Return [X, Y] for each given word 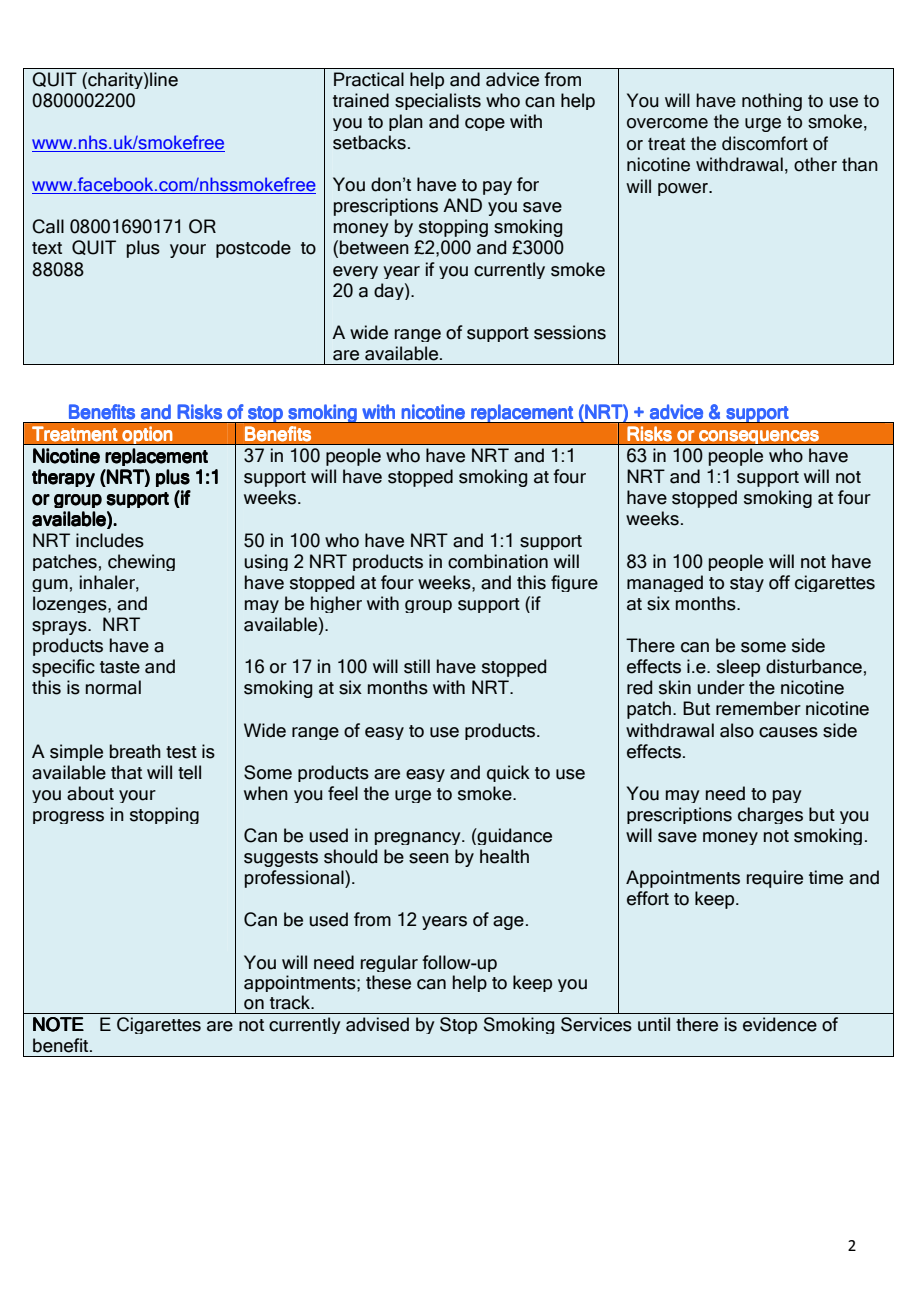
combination [498, 561]
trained [361, 100]
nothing [772, 102]
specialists [438, 101]
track [291, 1002]
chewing [141, 562]
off [779, 582]
